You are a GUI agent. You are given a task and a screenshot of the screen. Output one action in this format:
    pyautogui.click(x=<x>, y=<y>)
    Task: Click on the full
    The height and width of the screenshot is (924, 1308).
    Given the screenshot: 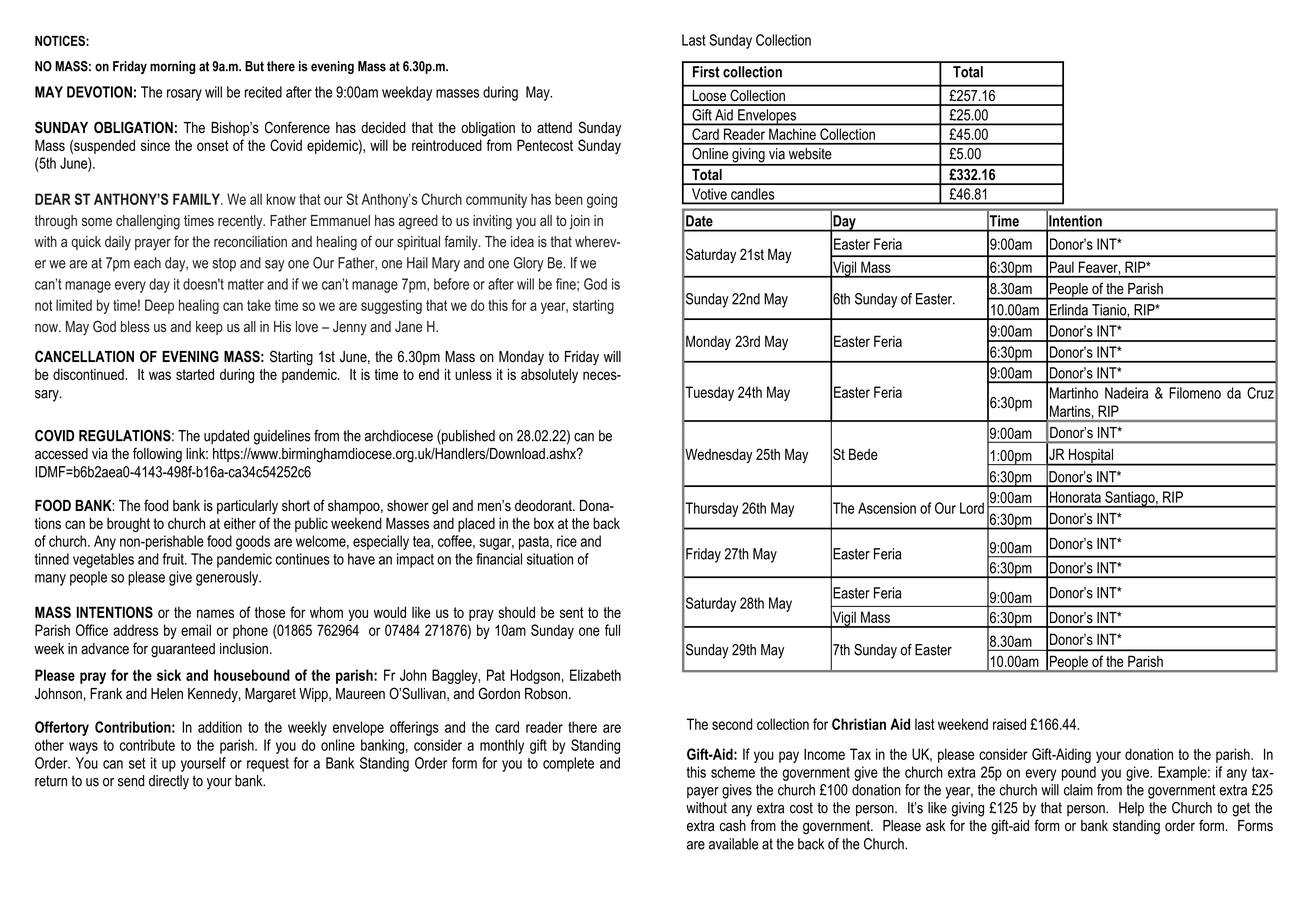 What is the action you would take?
    pyautogui.click(x=612, y=630)
